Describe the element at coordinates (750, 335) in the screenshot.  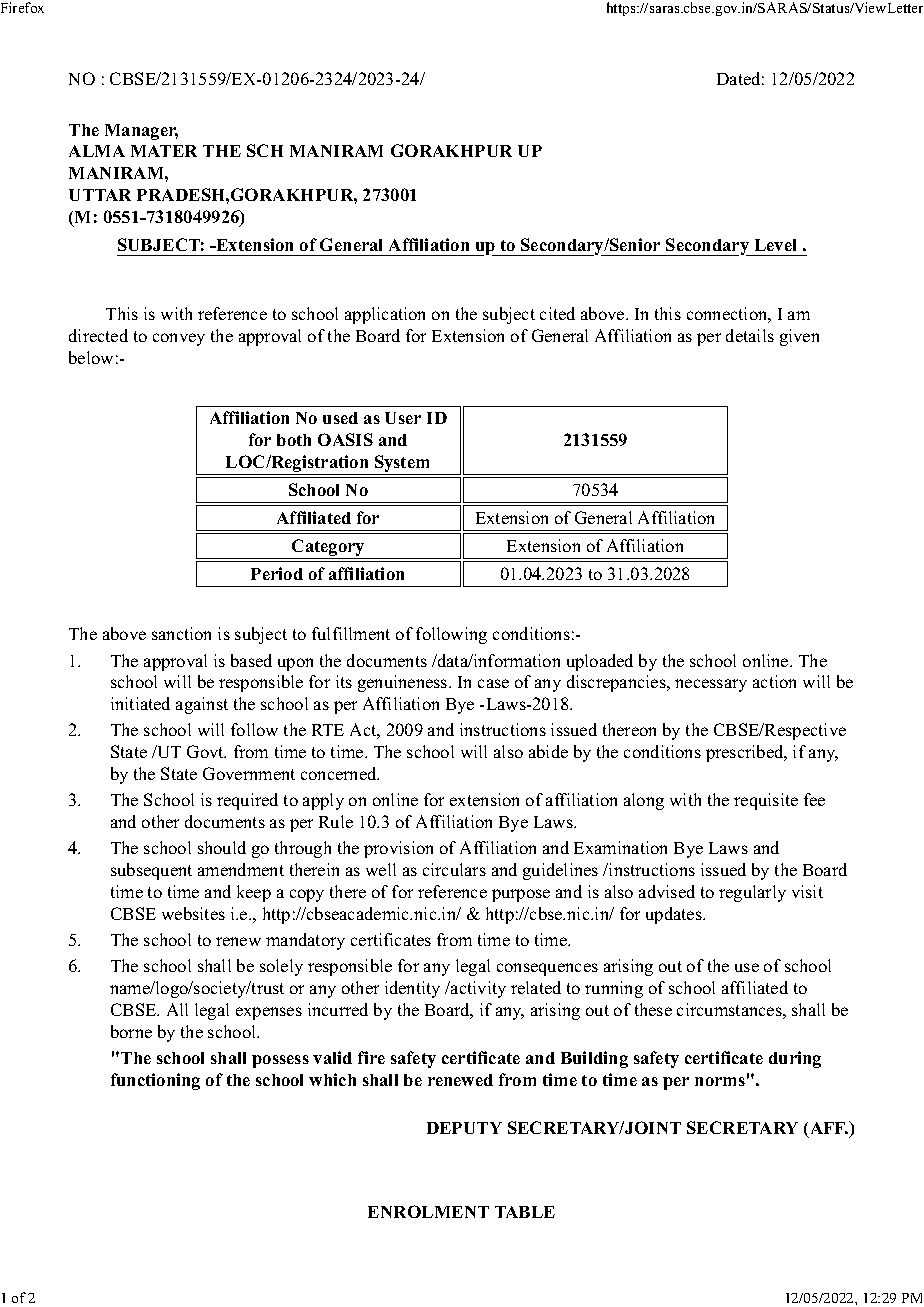
I see `details` at that location.
